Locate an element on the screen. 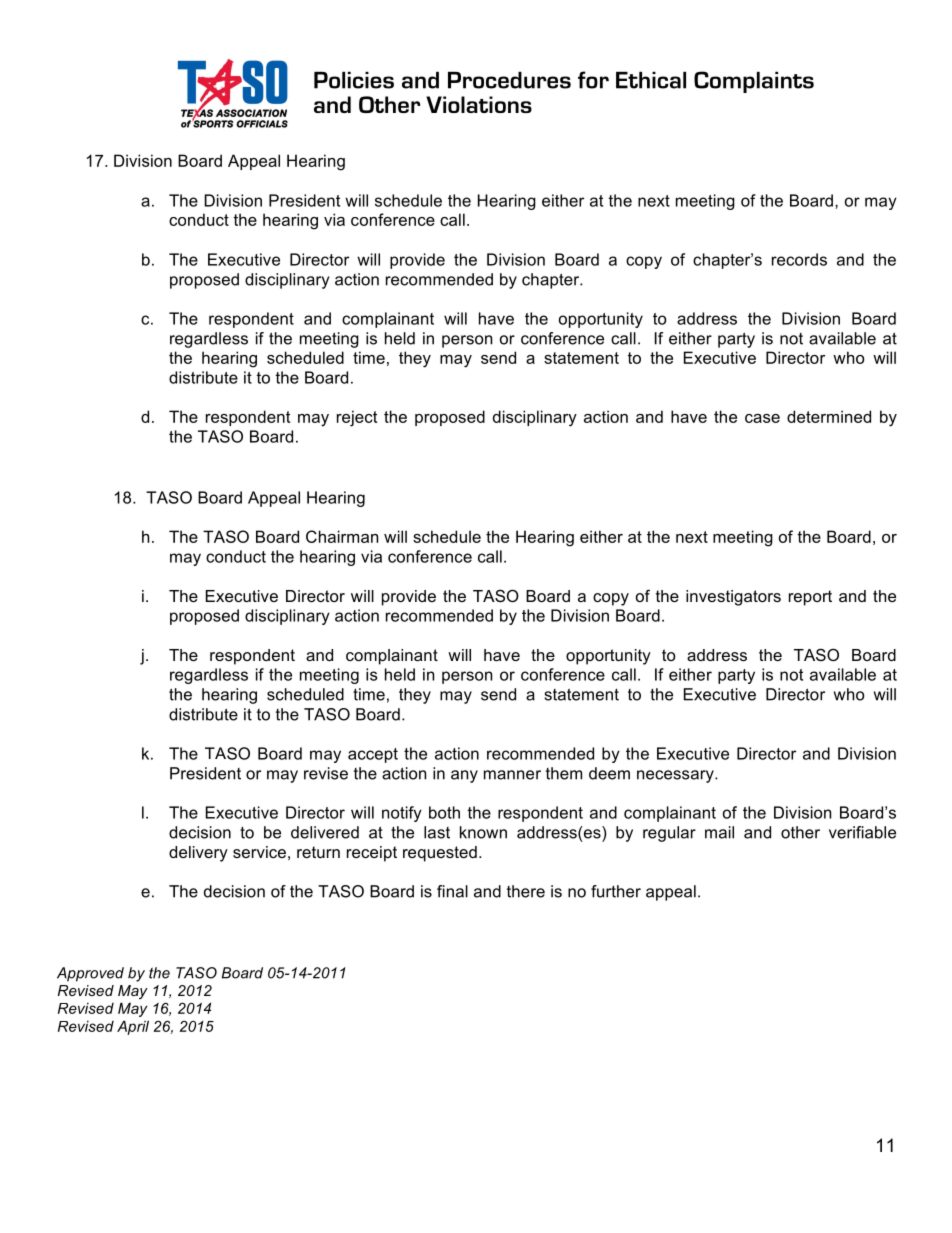 The width and height of the screenshot is (952, 1233). Complaints is located at coordinates (754, 82).
